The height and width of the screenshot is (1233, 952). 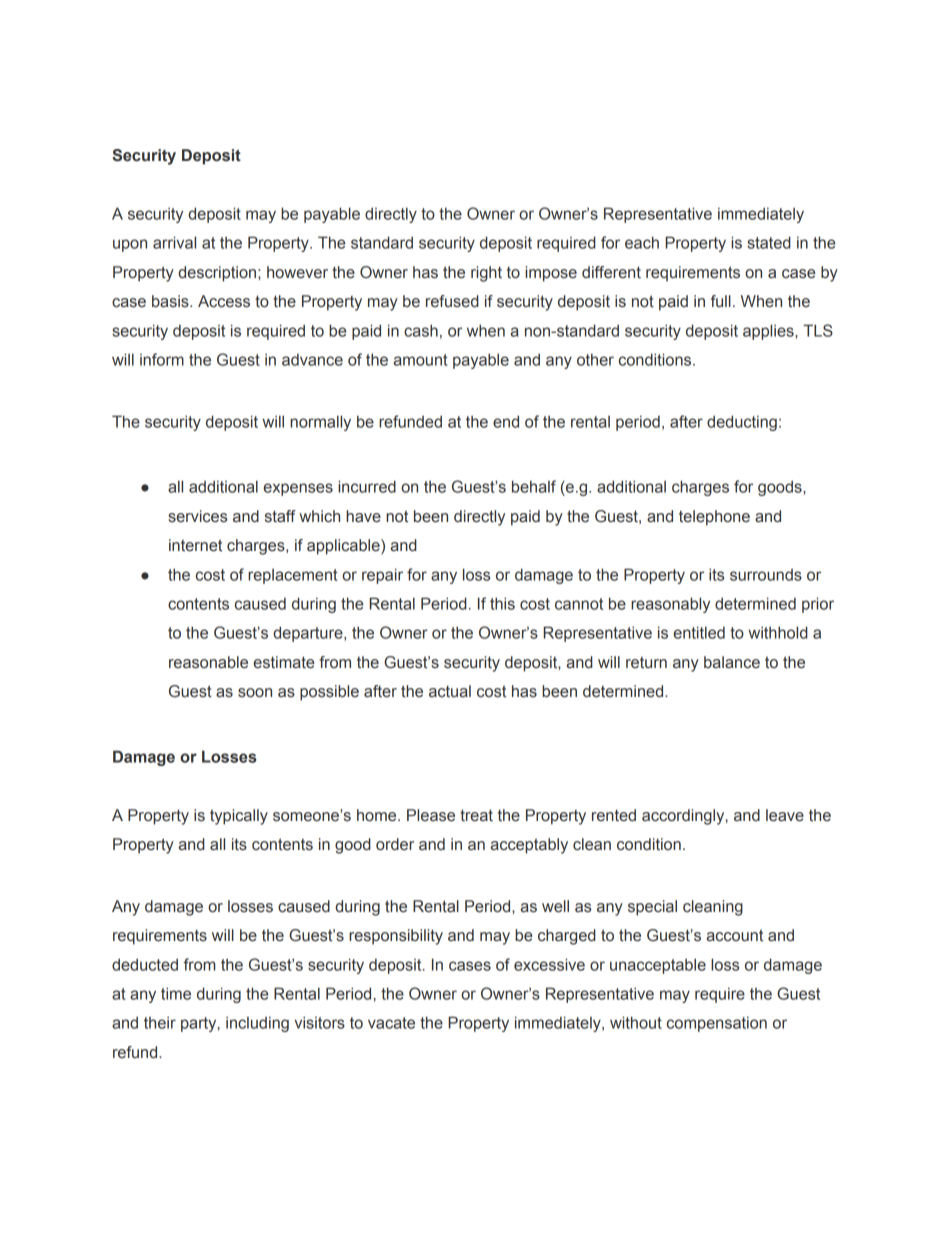 I want to click on entitled, so click(x=699, y=632).
